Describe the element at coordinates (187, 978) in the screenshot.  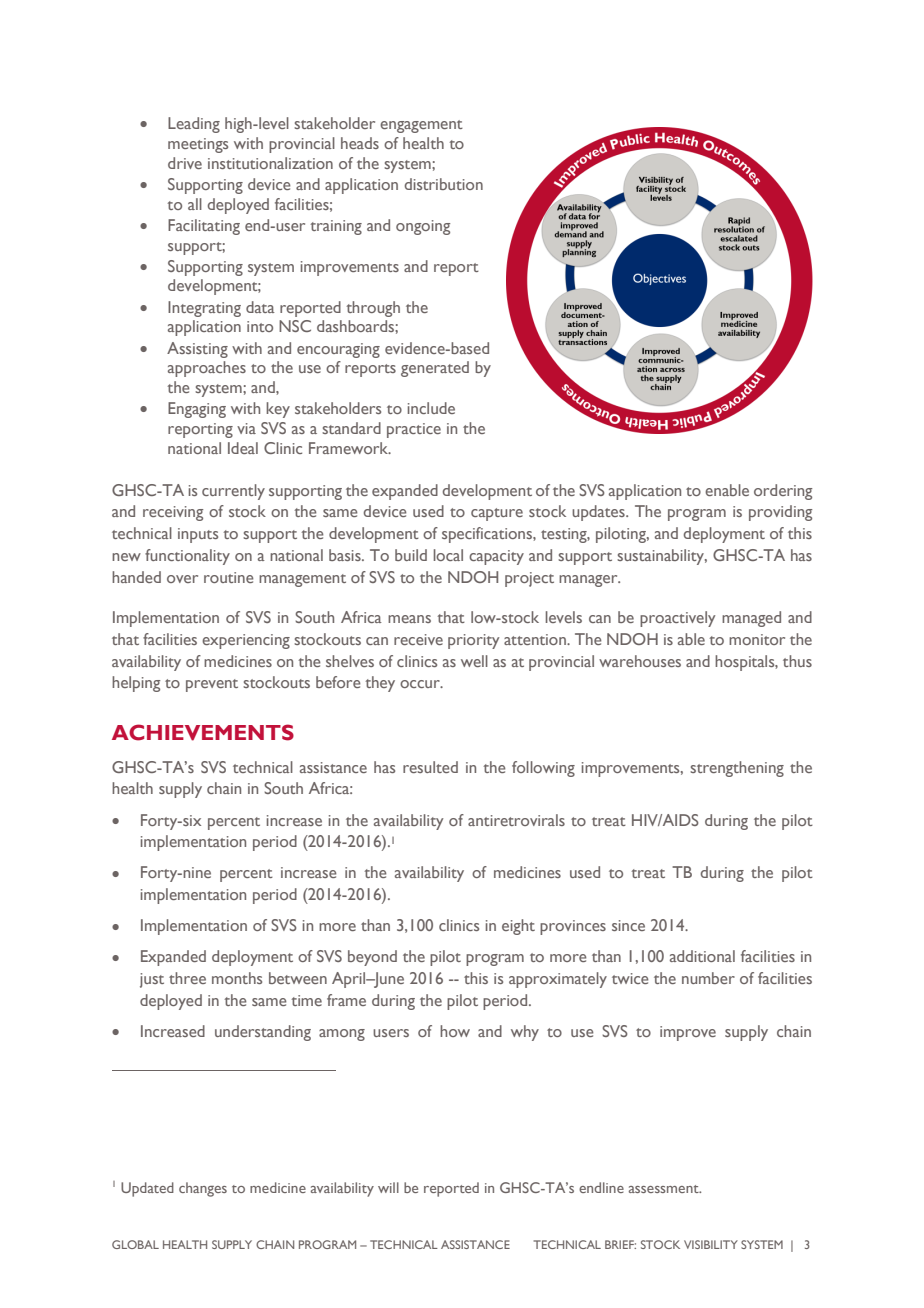
I see `three` at that location.
